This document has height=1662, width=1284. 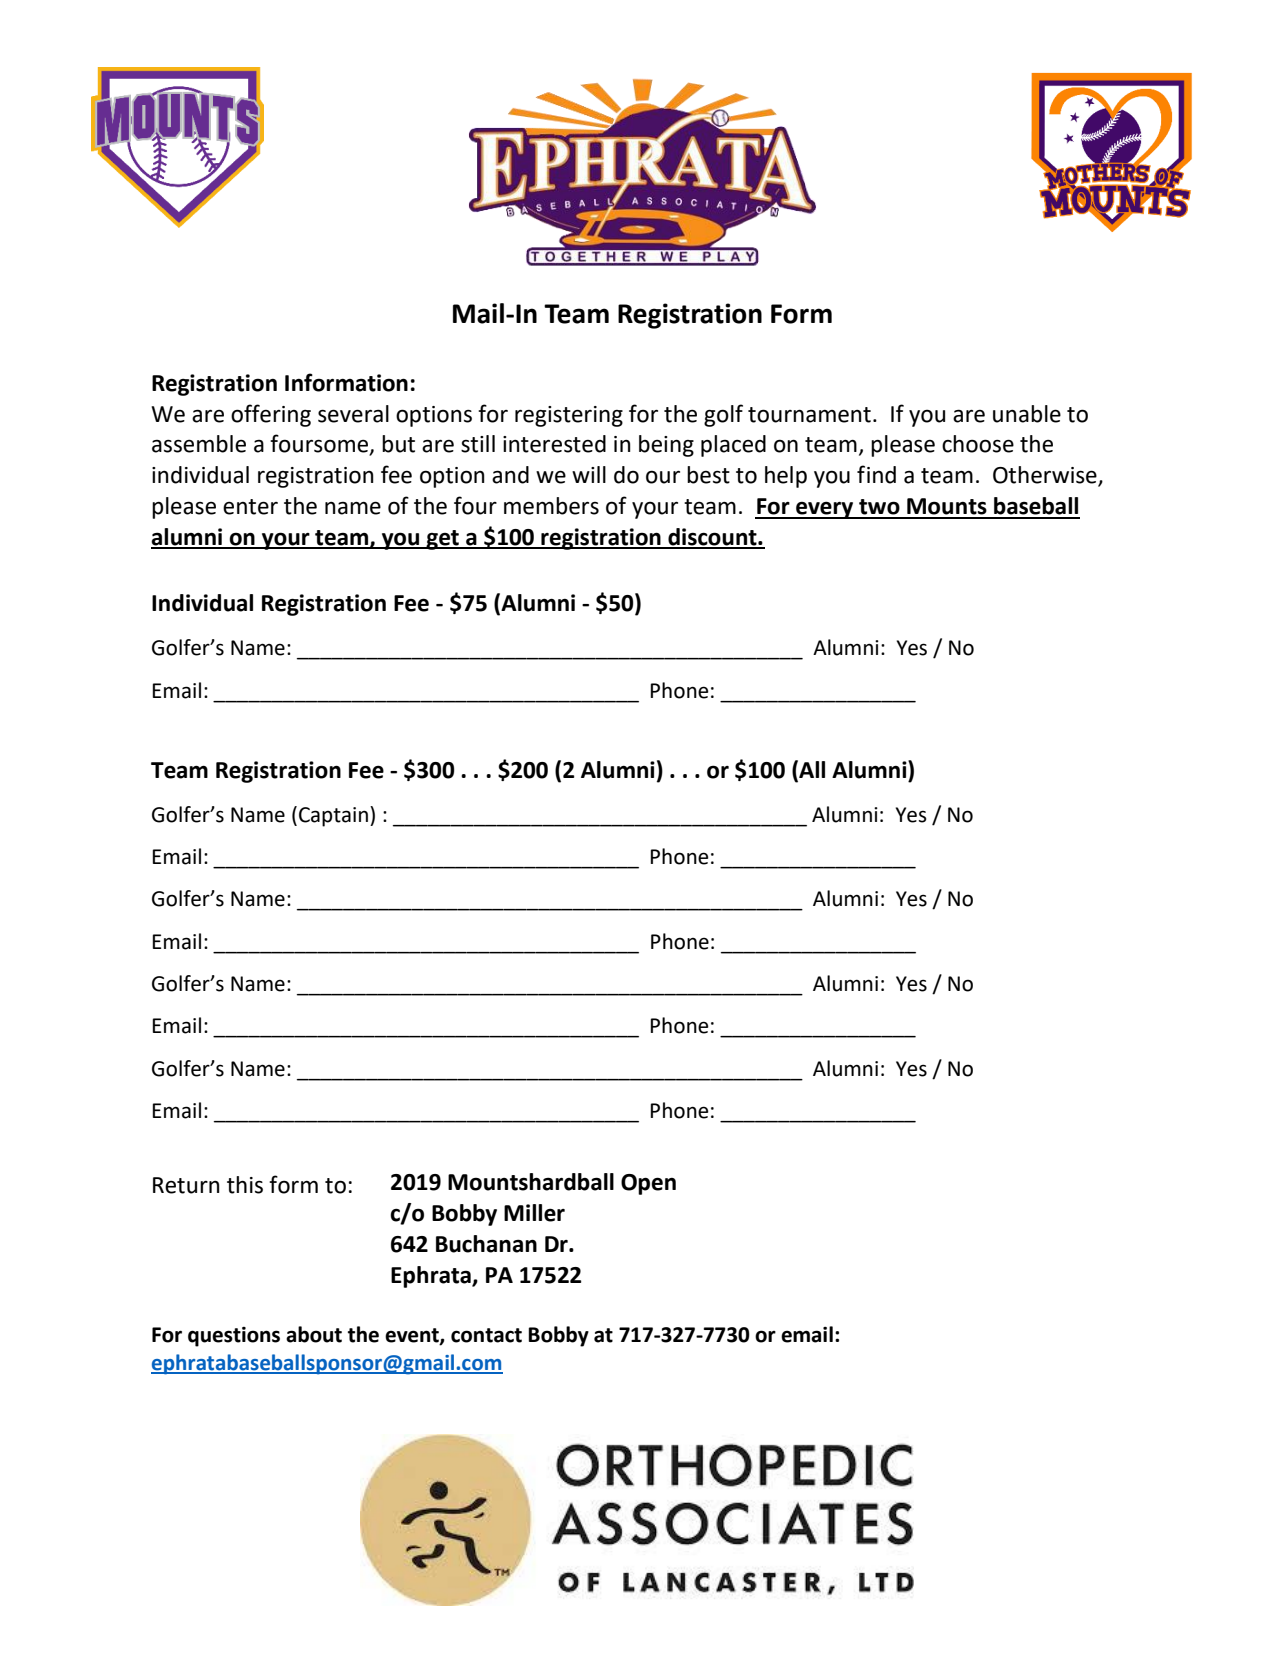 What do you see at coordinates (534, 1213) in the document?
I see `Miller` at bounding box center [534, 1213].
